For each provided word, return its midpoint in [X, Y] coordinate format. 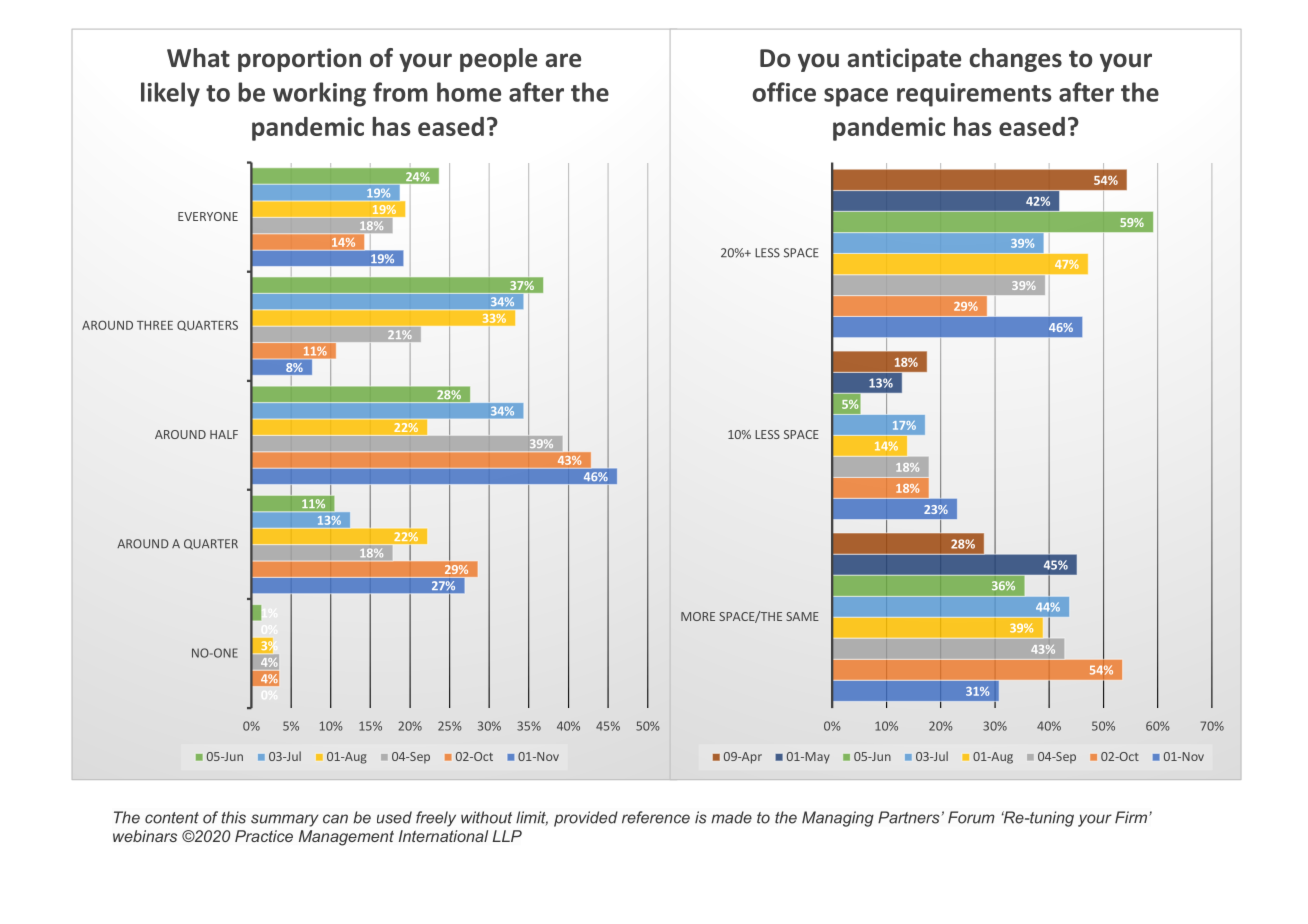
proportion [299, 60]
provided [586, 819]
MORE [698, 616]
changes [1016, 60]
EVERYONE [208, 216]
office [784, 92]
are [563, 60]
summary [285, 820]
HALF [224, 434]
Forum [971, 817]
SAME [803, 616]
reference [656, 817]
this [233, 817]
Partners [909, 817]
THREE [155, 325]
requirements [974, 95]
